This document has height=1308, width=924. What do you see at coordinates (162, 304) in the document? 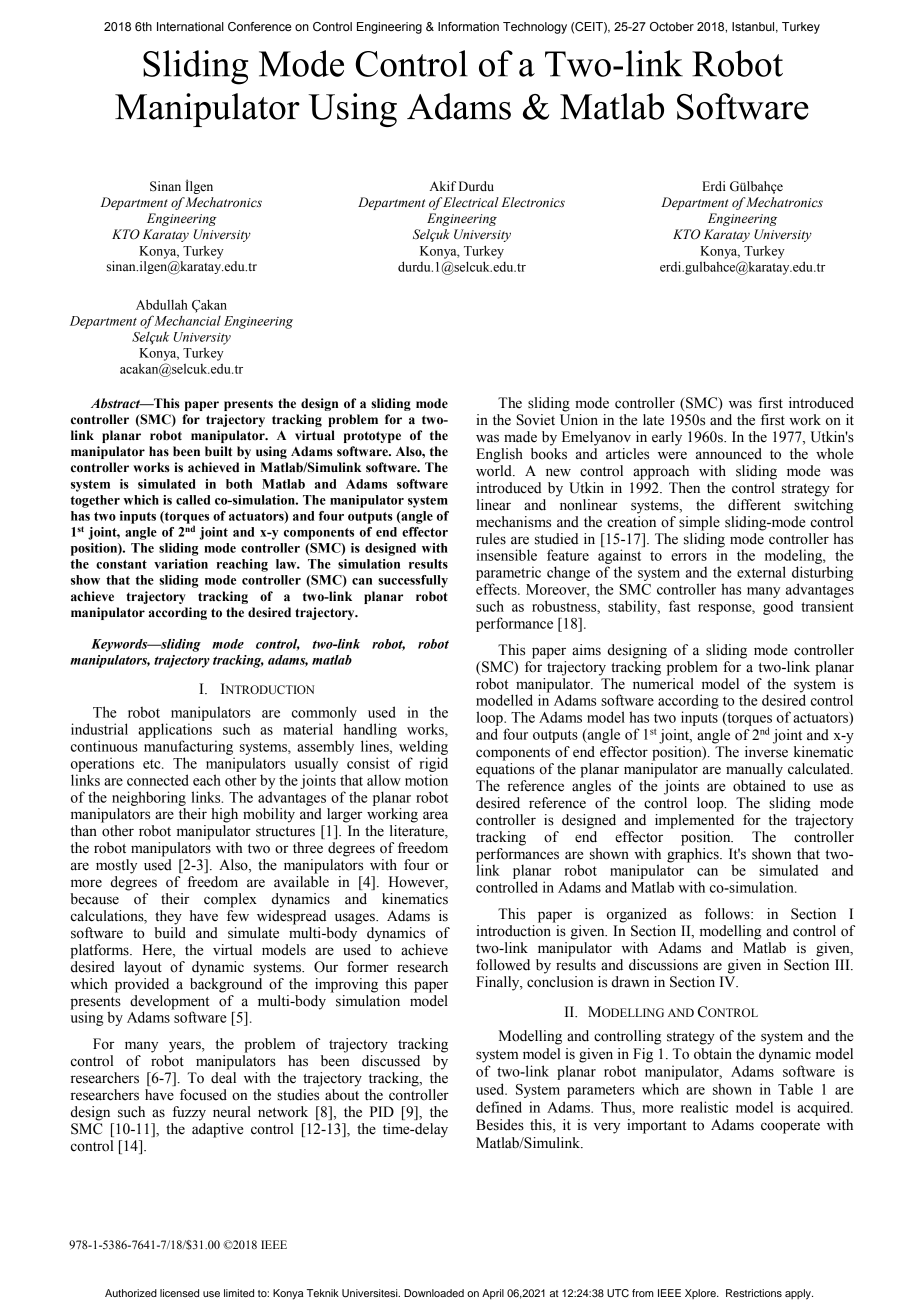
I see `Abdullah` at bounding box center [162, 304].
